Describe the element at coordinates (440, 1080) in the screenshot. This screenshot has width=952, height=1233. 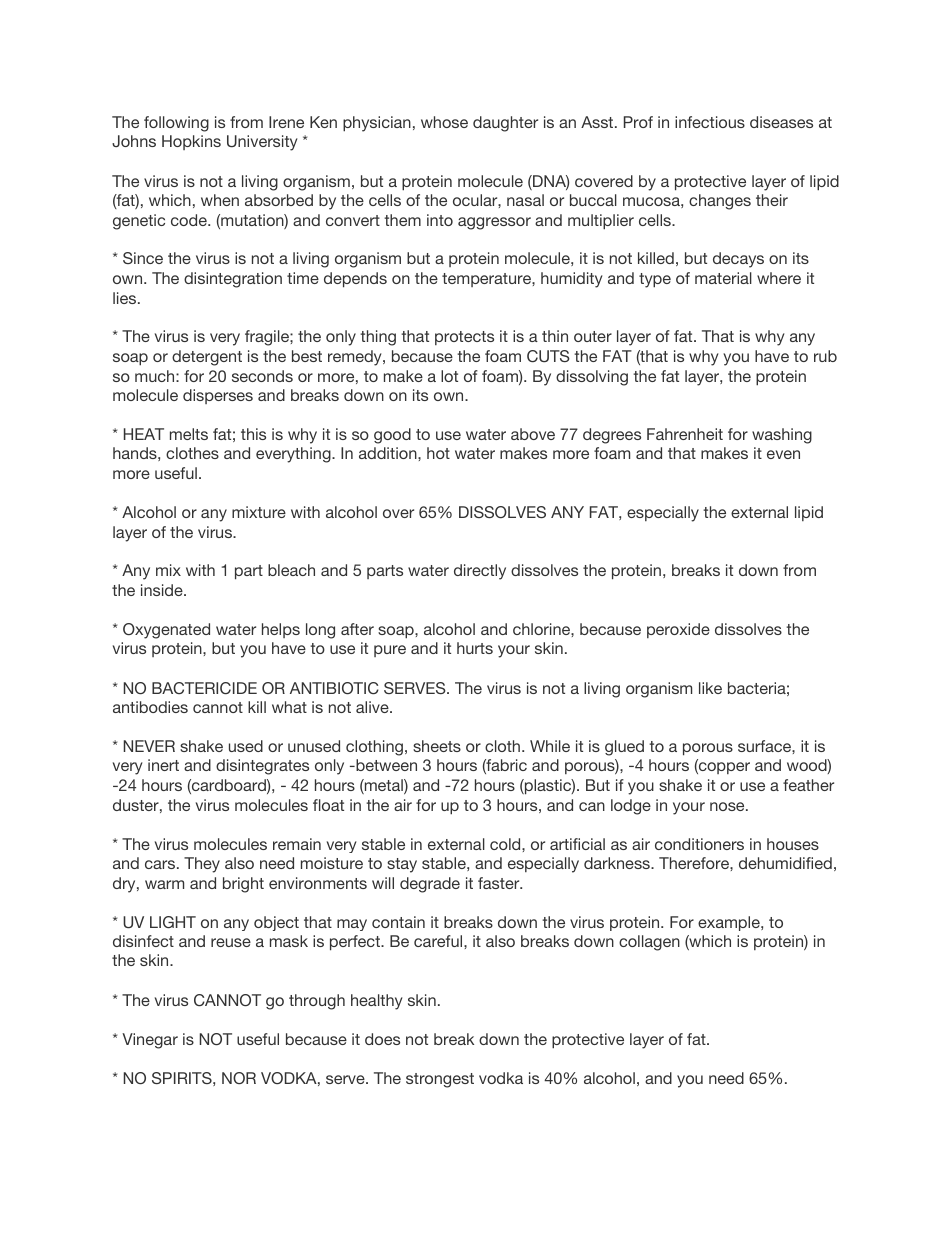
I see `strongest` at that location.
